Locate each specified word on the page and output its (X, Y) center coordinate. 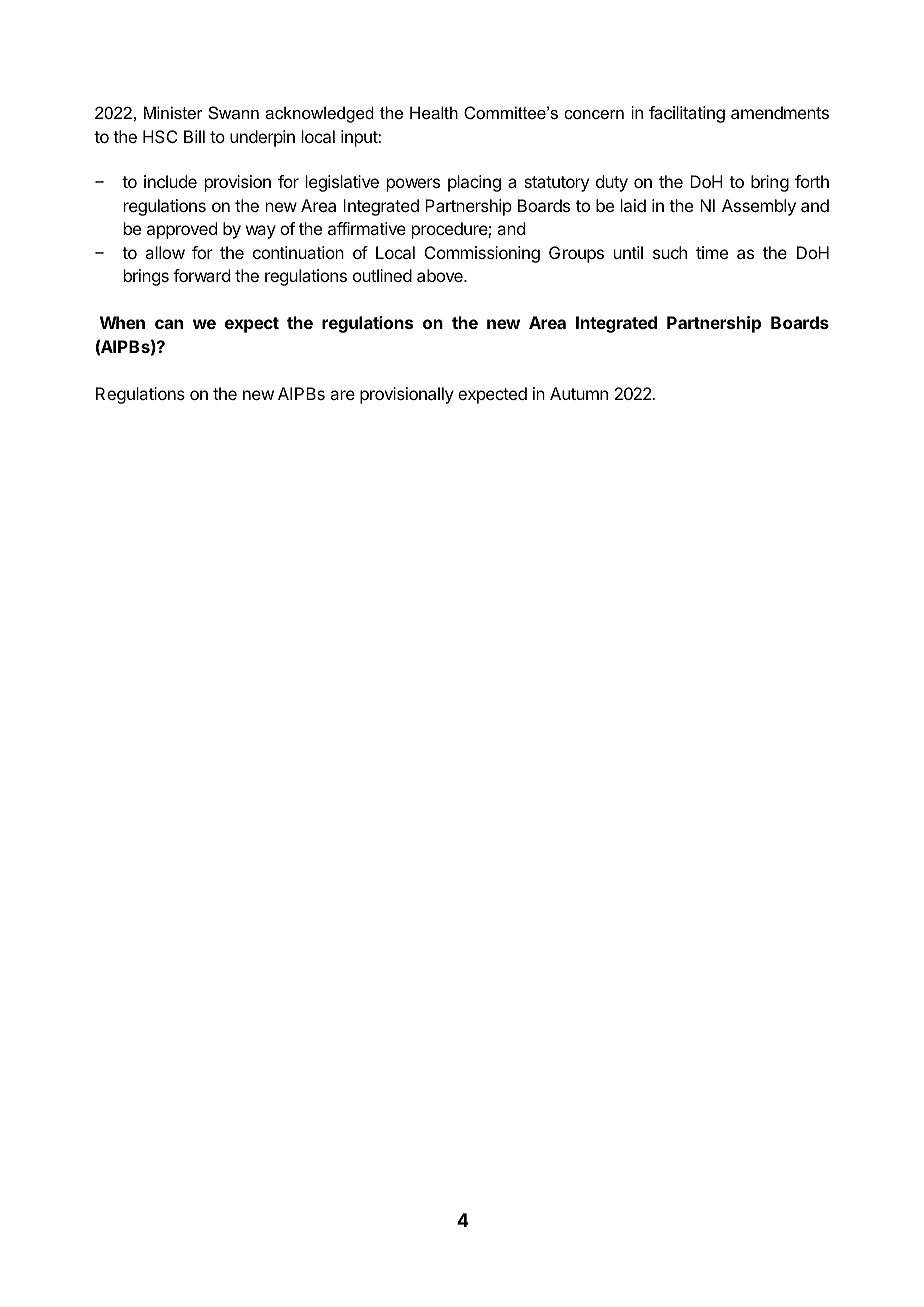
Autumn (579, 393)
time (712, 252)
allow (165, 252)
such (670, 252)
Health (434, 112)
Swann (233, 112)
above (441, 275)
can (169, 324)
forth (812, 181)
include (170, 181)
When (122, 322)
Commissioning (482, 254)
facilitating (687, 114)
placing (474, 183)
